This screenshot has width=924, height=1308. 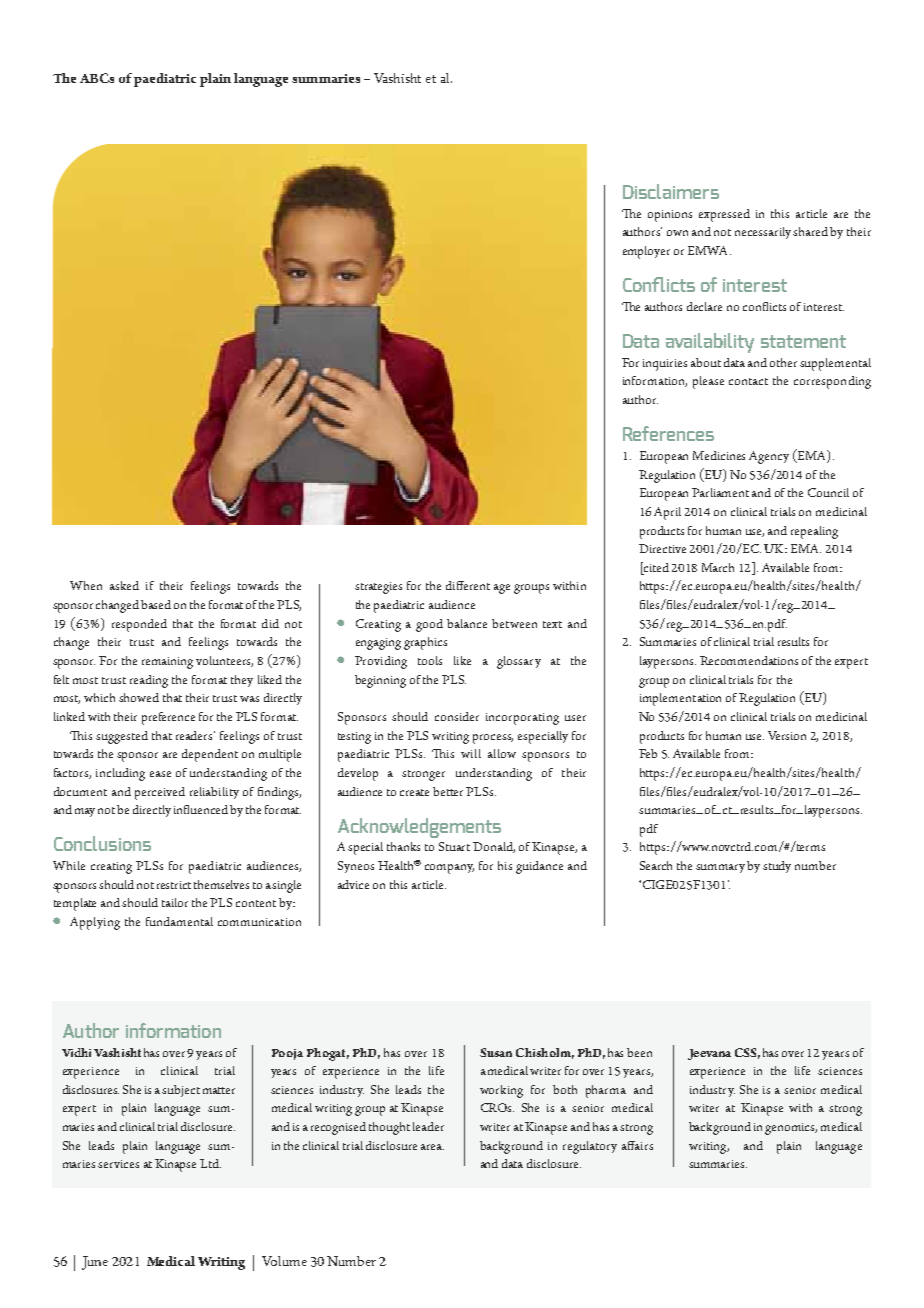 I want to click on leader, so click(x=428, y=1126).
